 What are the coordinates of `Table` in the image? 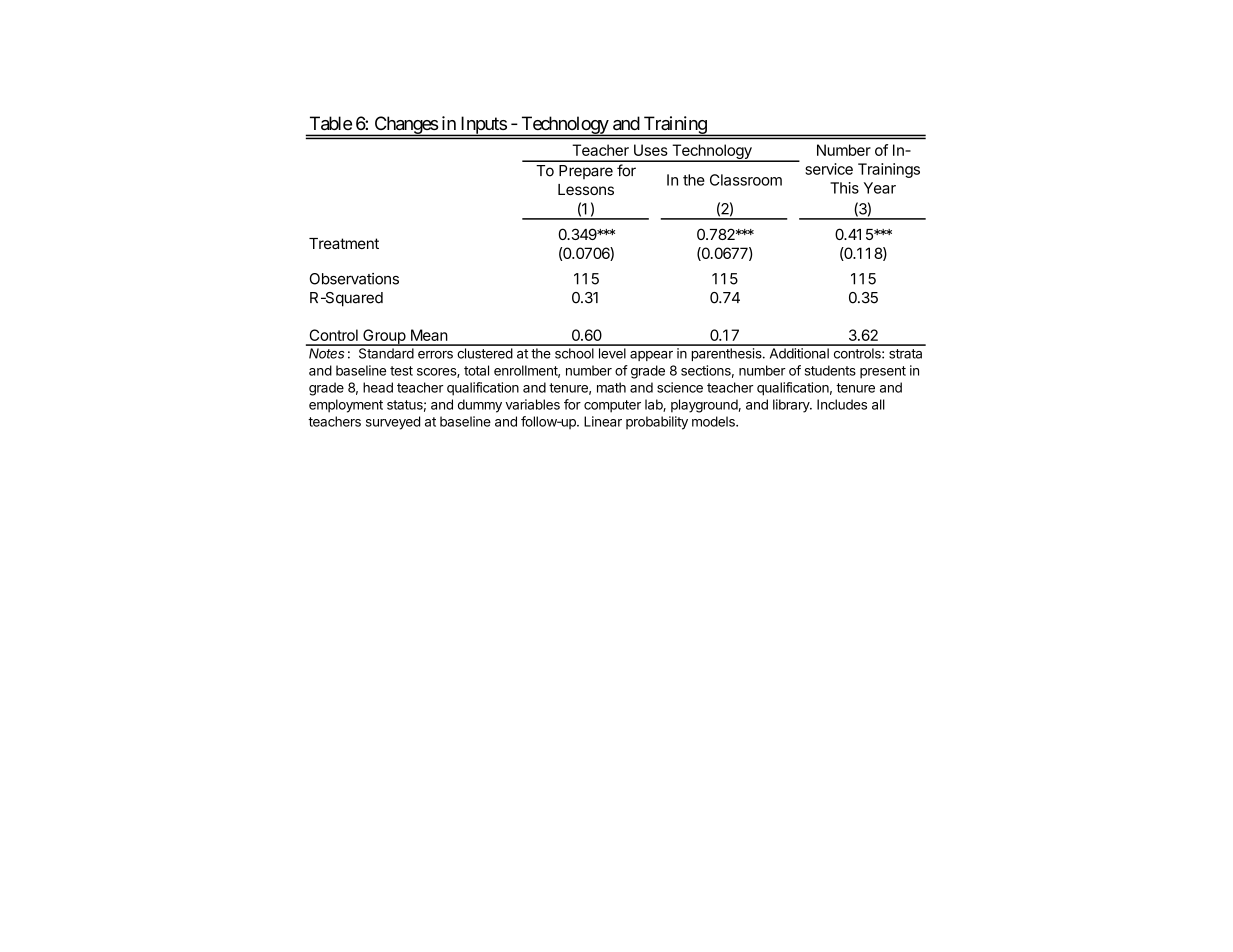 It's located at (331, 123).
